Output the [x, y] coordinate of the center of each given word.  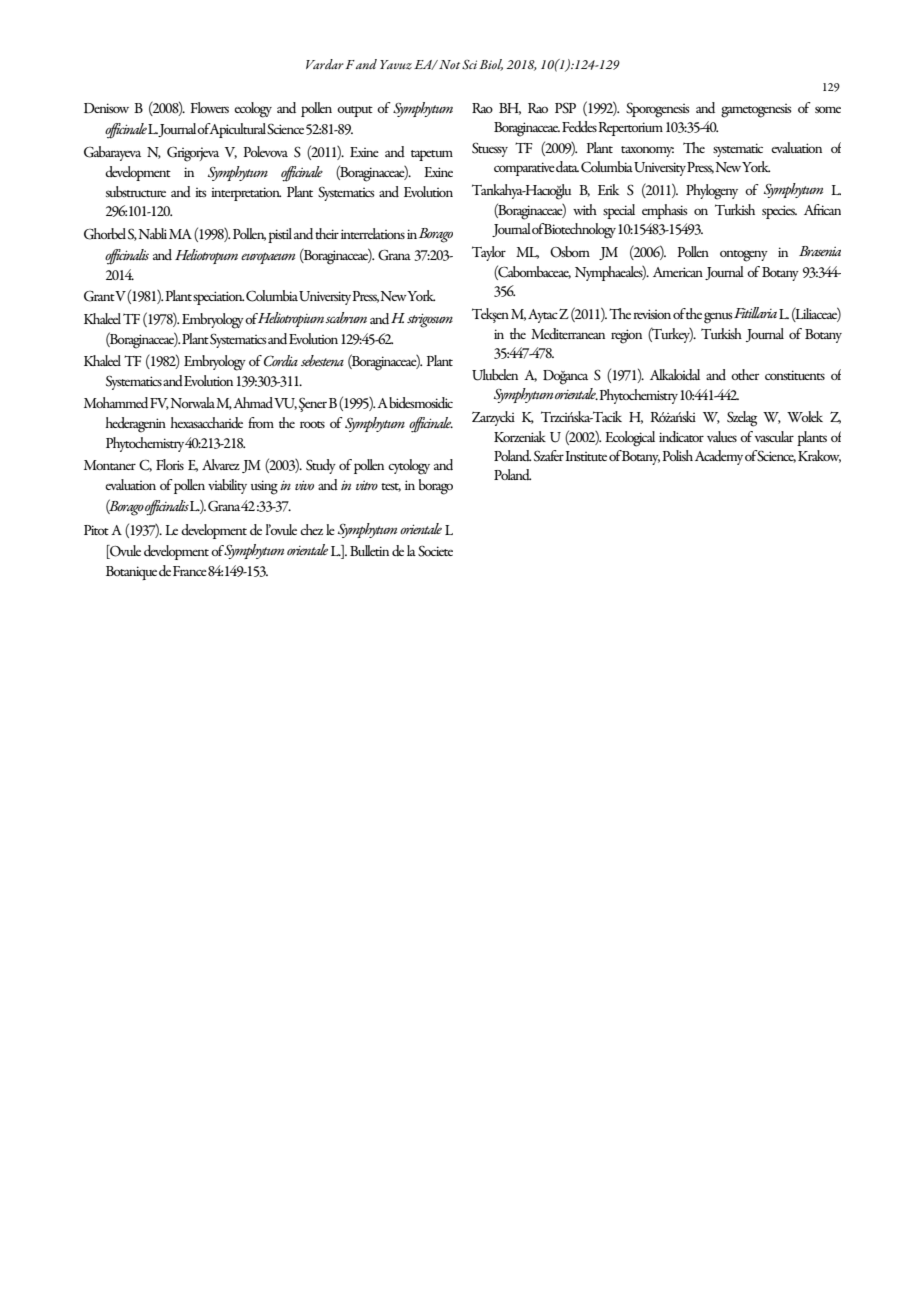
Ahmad [253, 402]
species [779, 212]
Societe [435, 551]
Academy [719, 457]
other [745, 374]
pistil [280, 235]
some [828, 109]
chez [311, 529]
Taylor [489, 253]
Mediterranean [568, 333]
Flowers [210, 107]
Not [449, 64]
